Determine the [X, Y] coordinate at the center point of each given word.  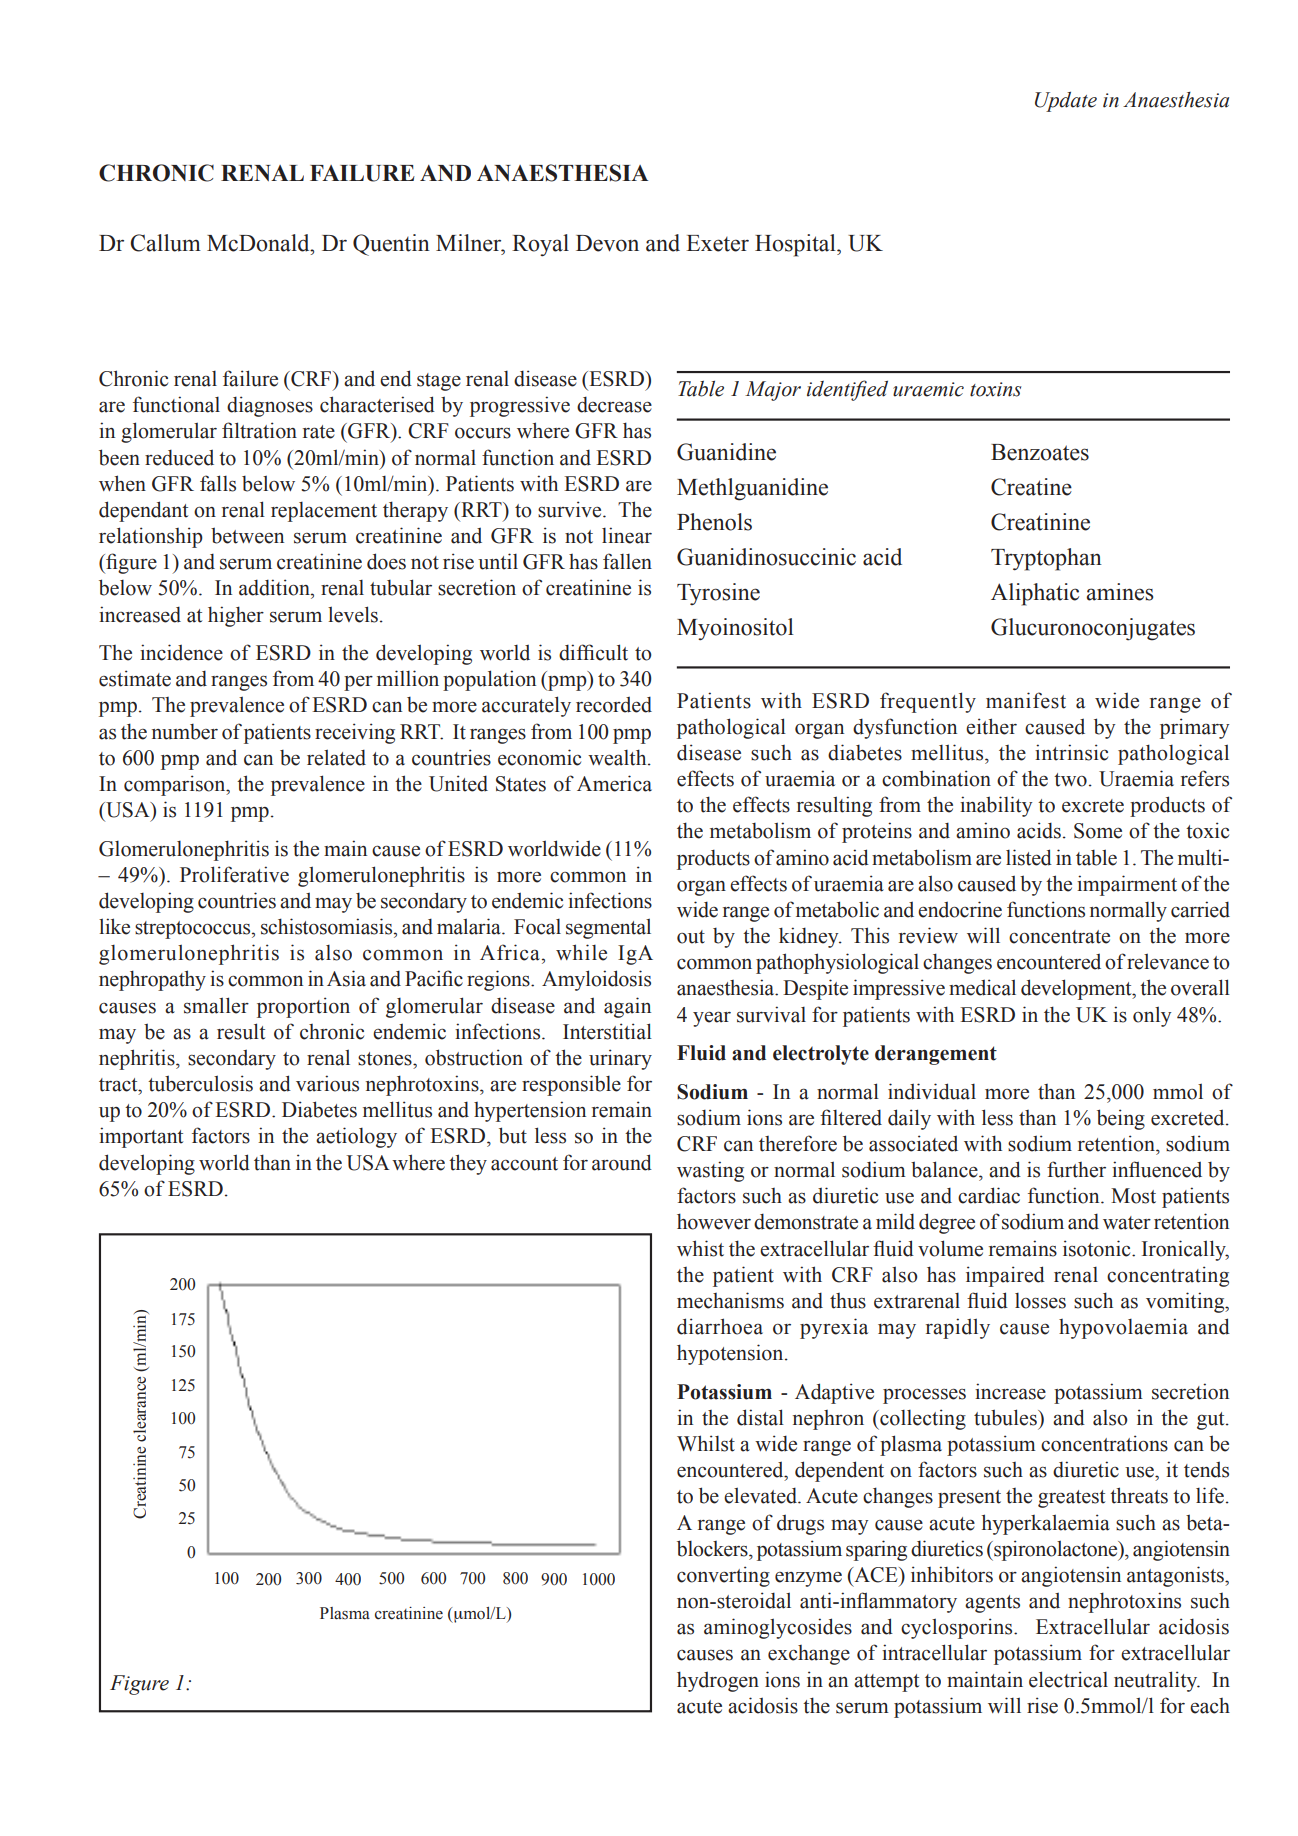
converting [723, 1576]
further [1076, 1169]
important [141, 1137]
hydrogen [718, 1681]
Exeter [717, 243]
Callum [165, 243]
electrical [1068, 1679]
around [622, 1162]
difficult [593, 652]
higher [236, 616]
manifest [1026, 700]
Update [1066, 102]
